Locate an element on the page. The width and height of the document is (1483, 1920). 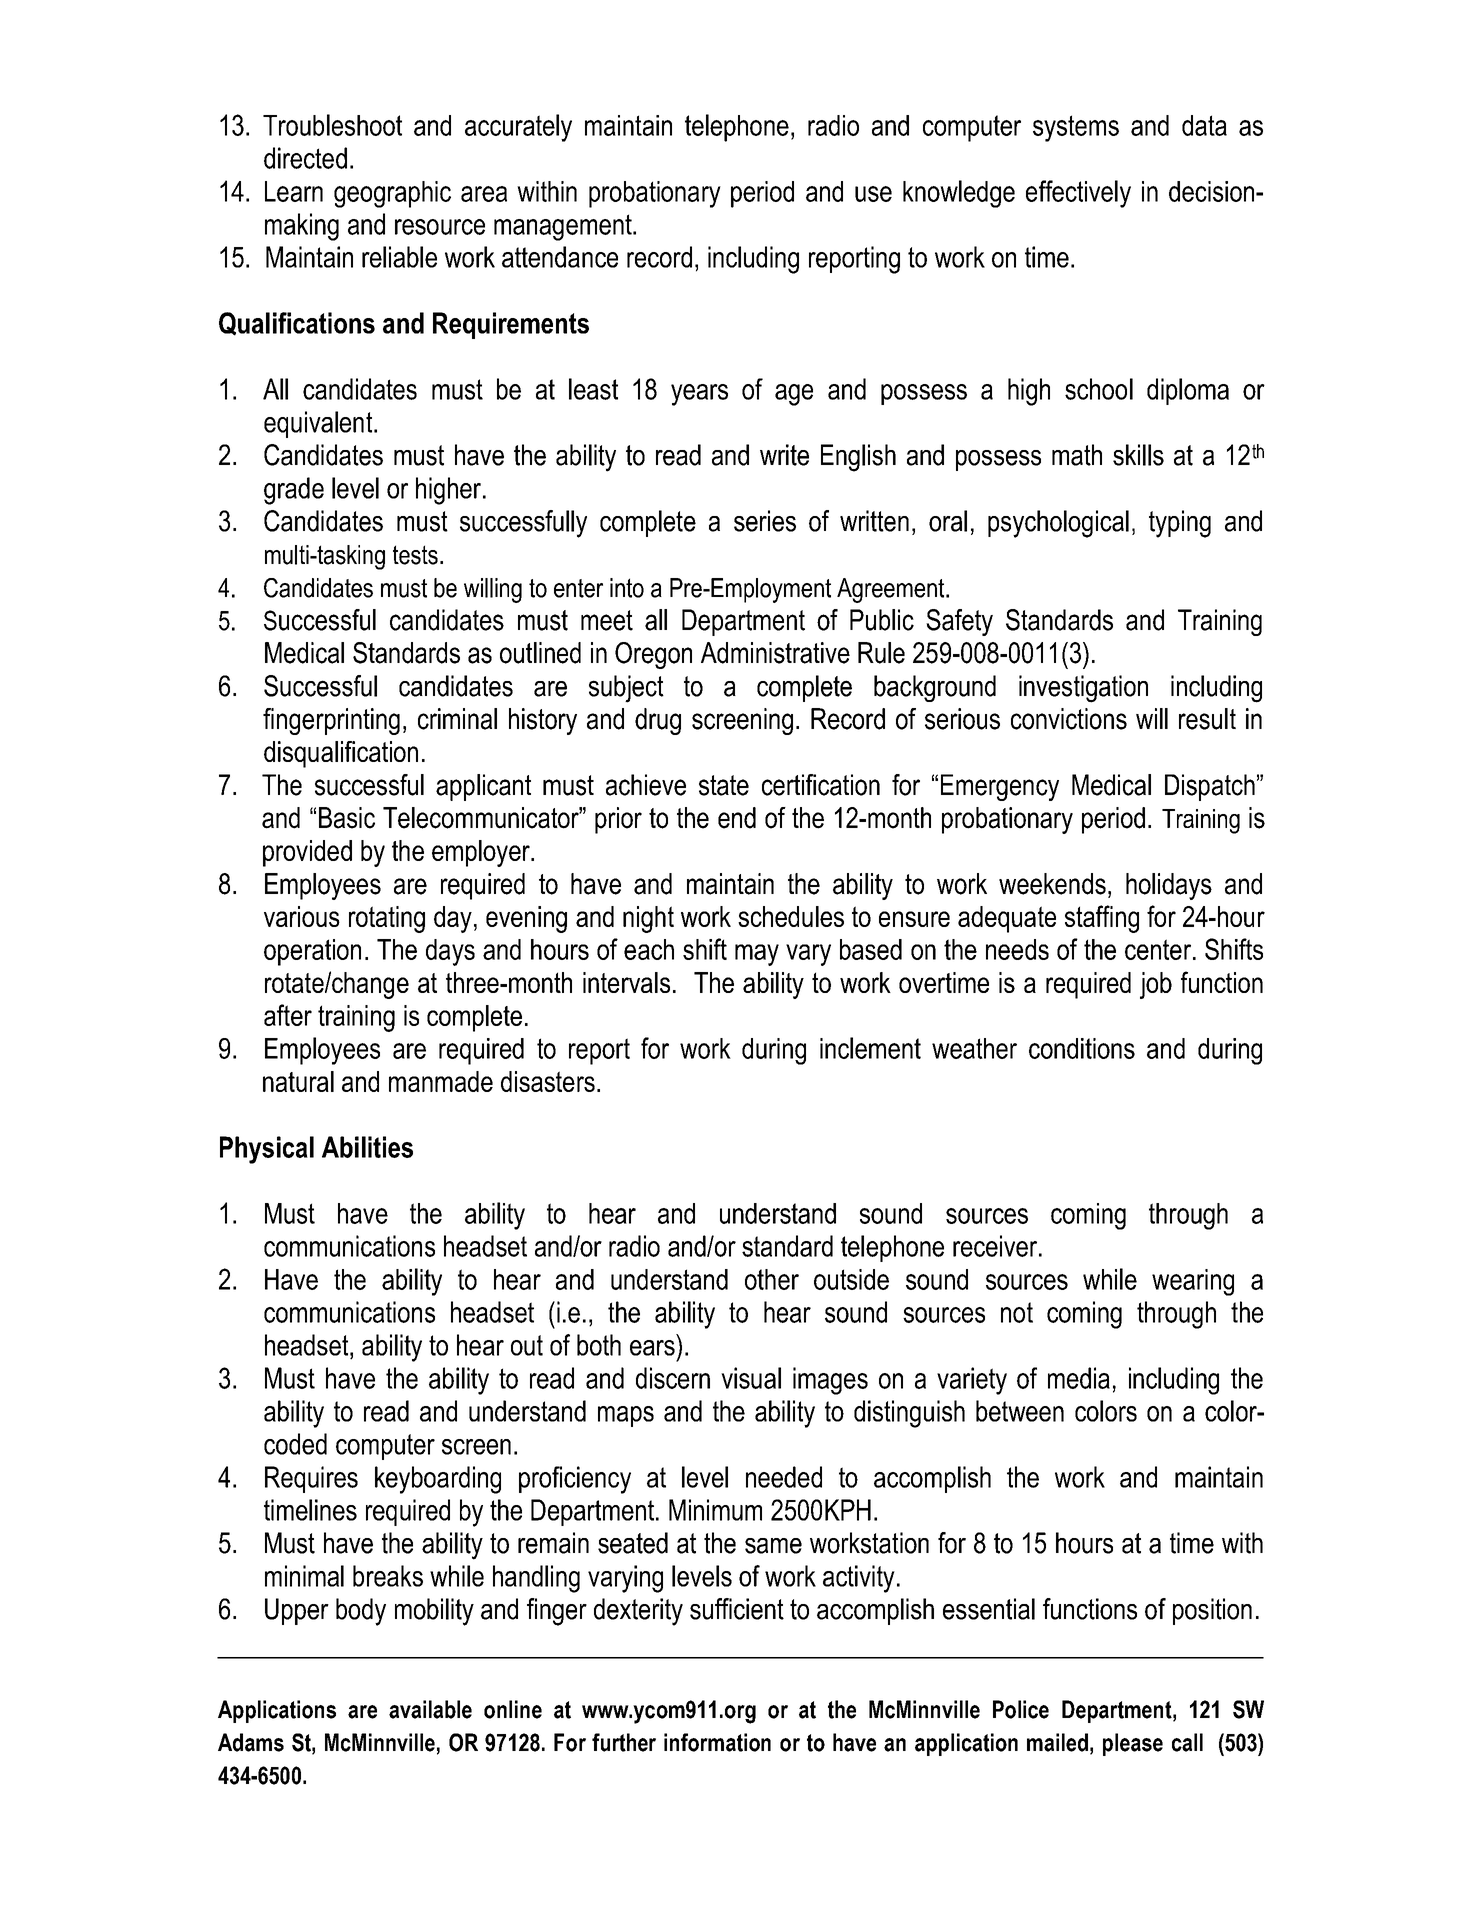
psychological is located at coordinates (1058, 524).
